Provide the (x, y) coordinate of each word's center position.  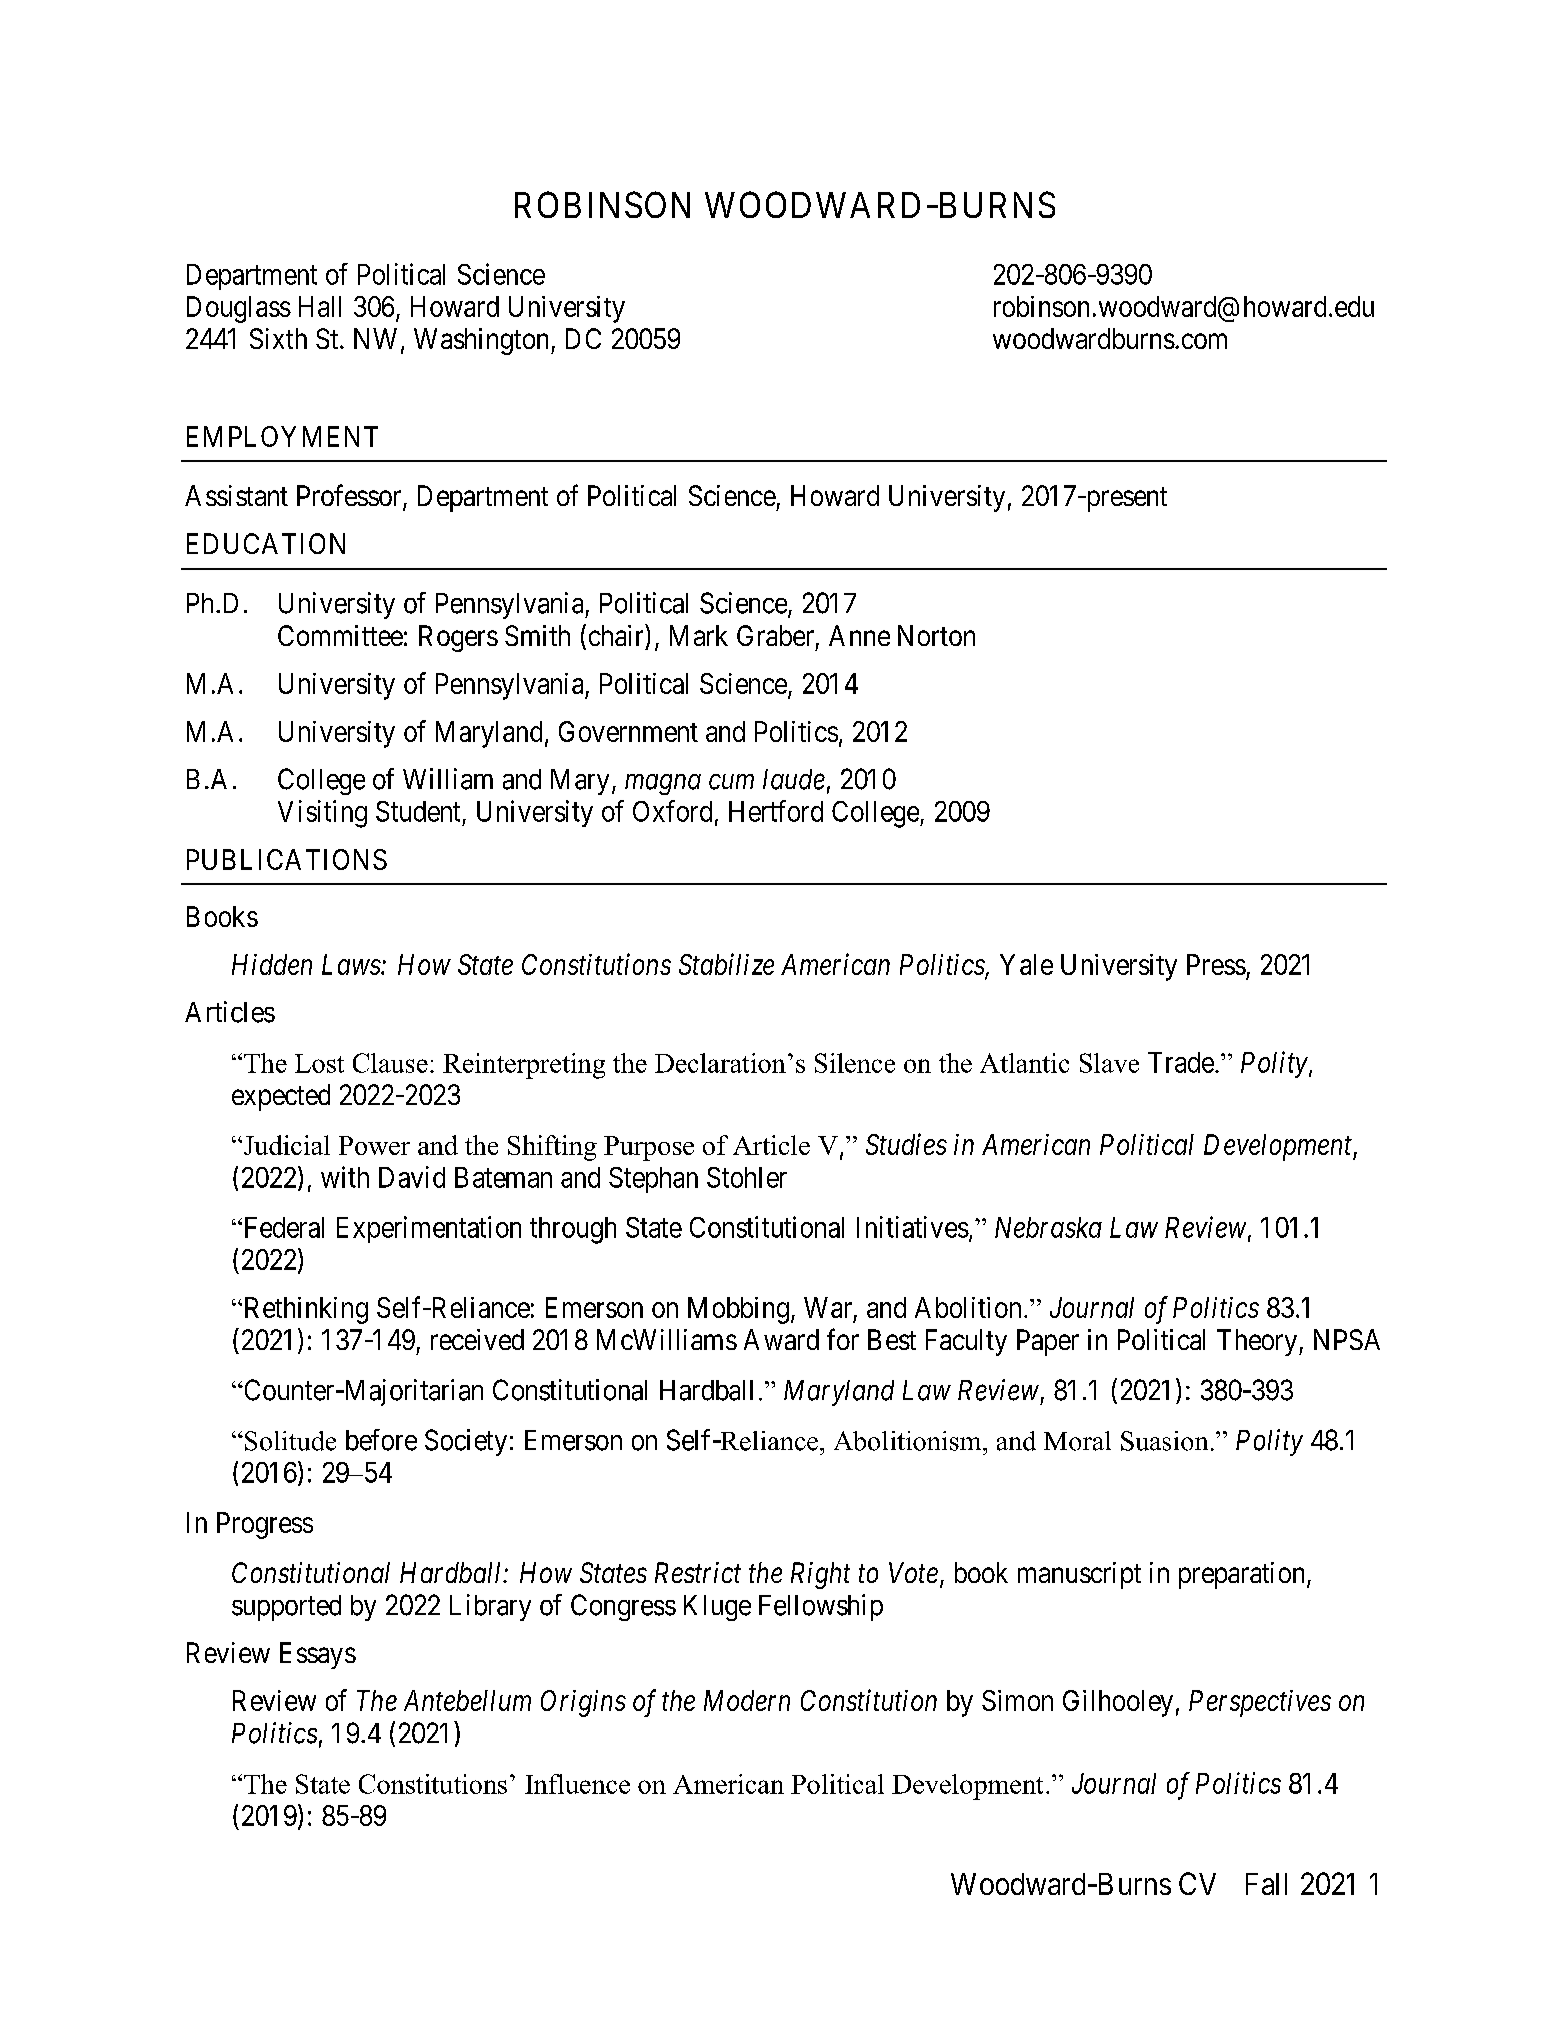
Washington (483, 341)
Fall (1266, 1884)
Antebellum (467, 1700)
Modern (747, 1700)
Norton (936, 635)
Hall (320, 306)
